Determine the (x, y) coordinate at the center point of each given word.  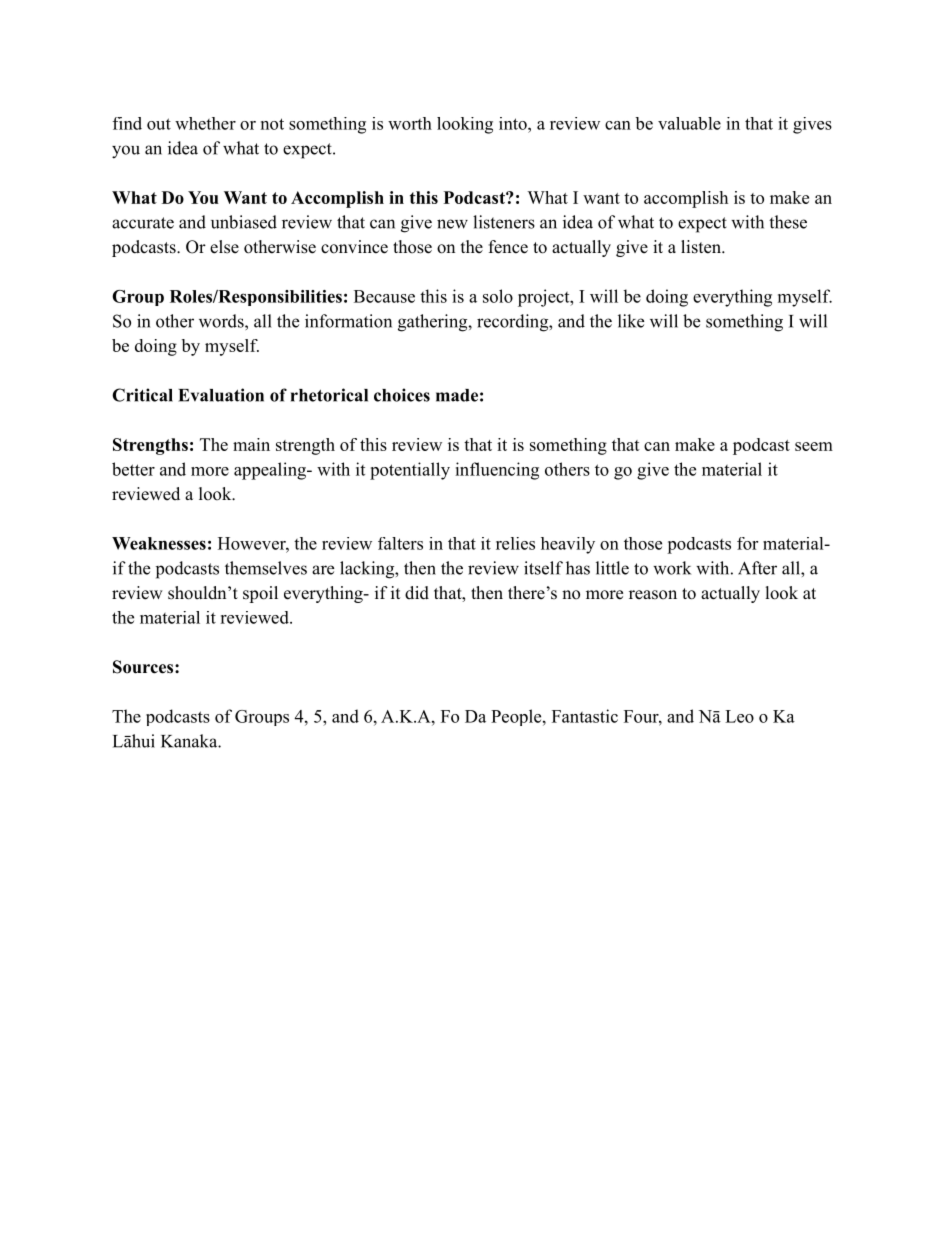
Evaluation (221, 395)
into (514, 123)
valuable (689, 123)
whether (205, 123)
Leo (739, 716)
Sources (144, 667)
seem (814, 446)
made (457, 395)
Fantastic (585, 716)
